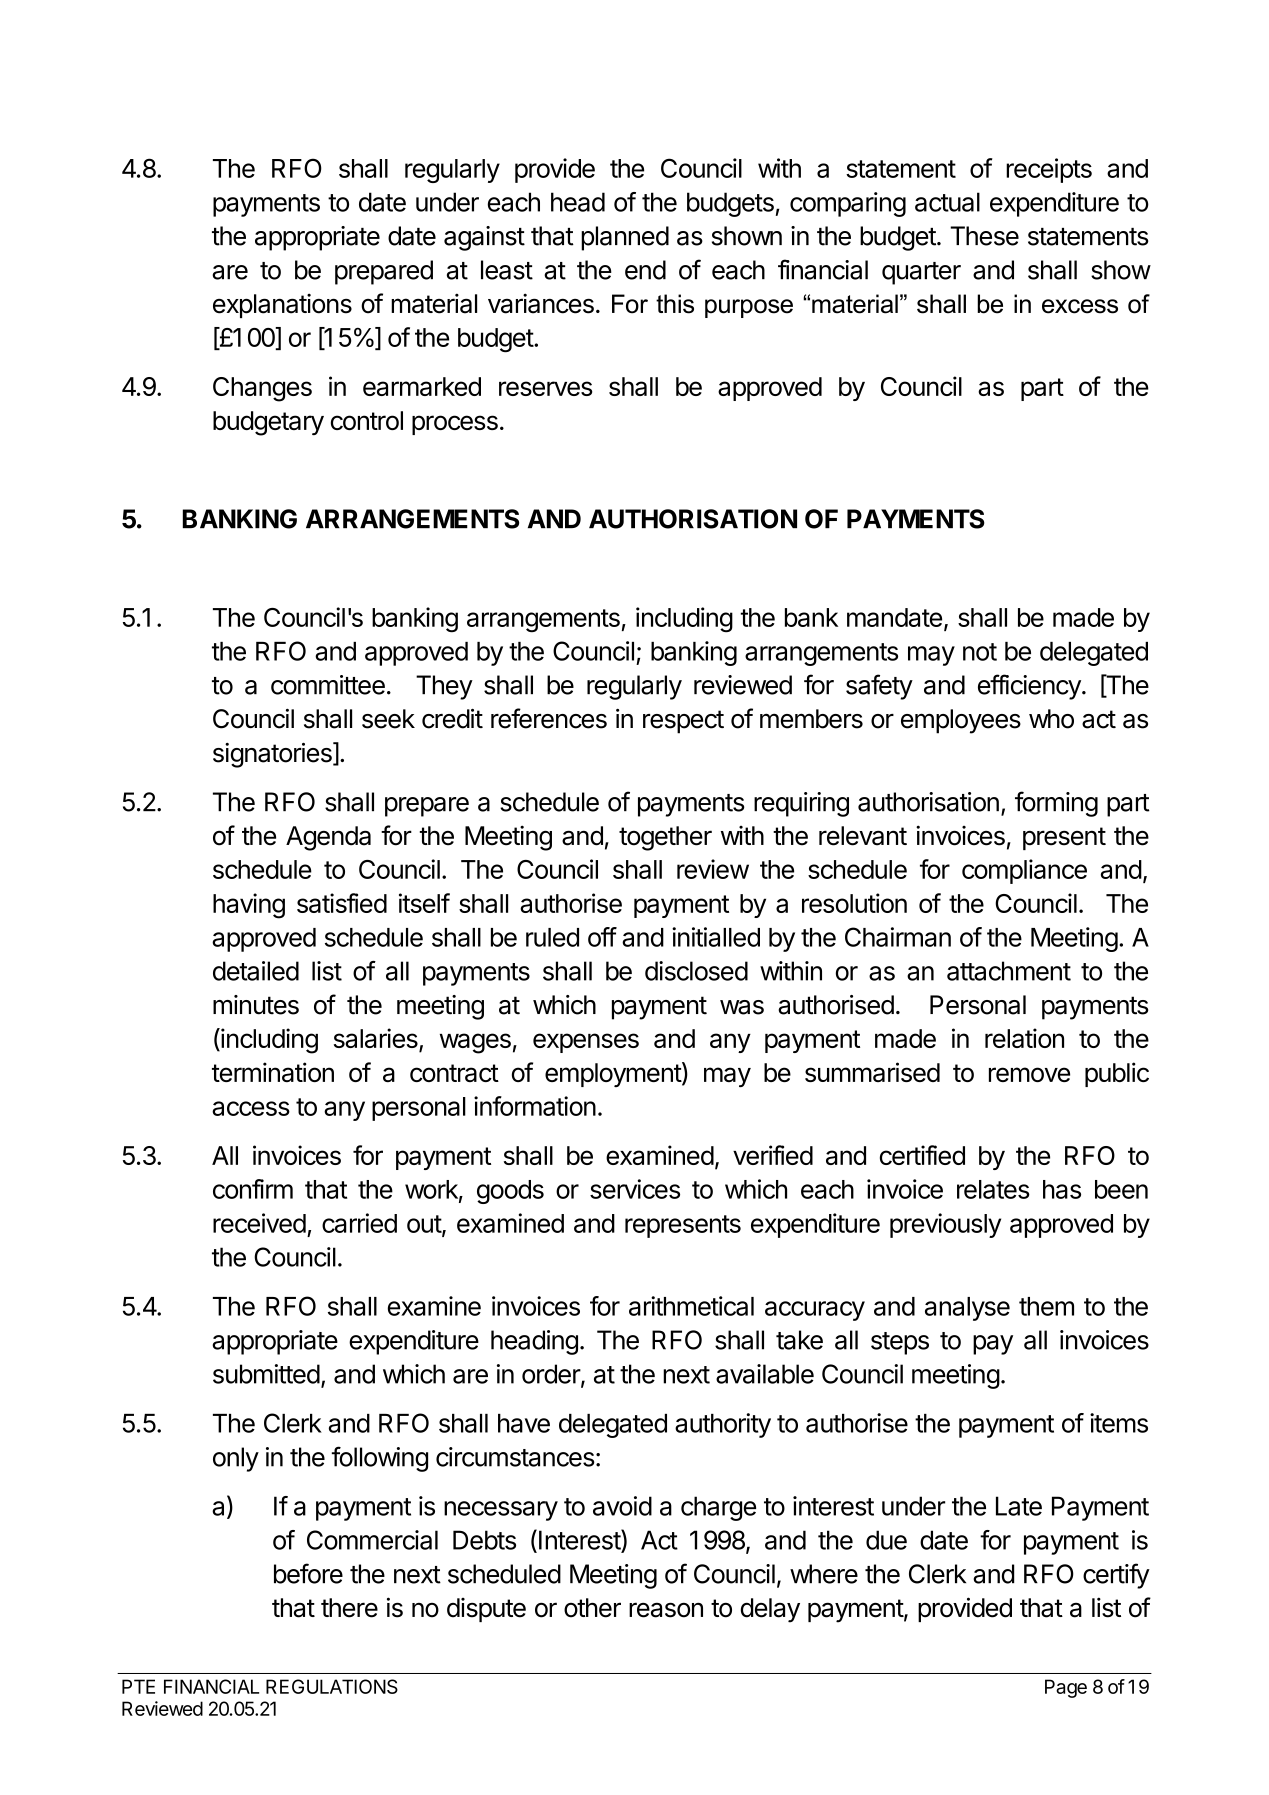 The image size is (1269, 1795). What do you see at coordinates (967, 1309) in the screenshot?
I see `analyse` at bounding box center [967, 1309].
